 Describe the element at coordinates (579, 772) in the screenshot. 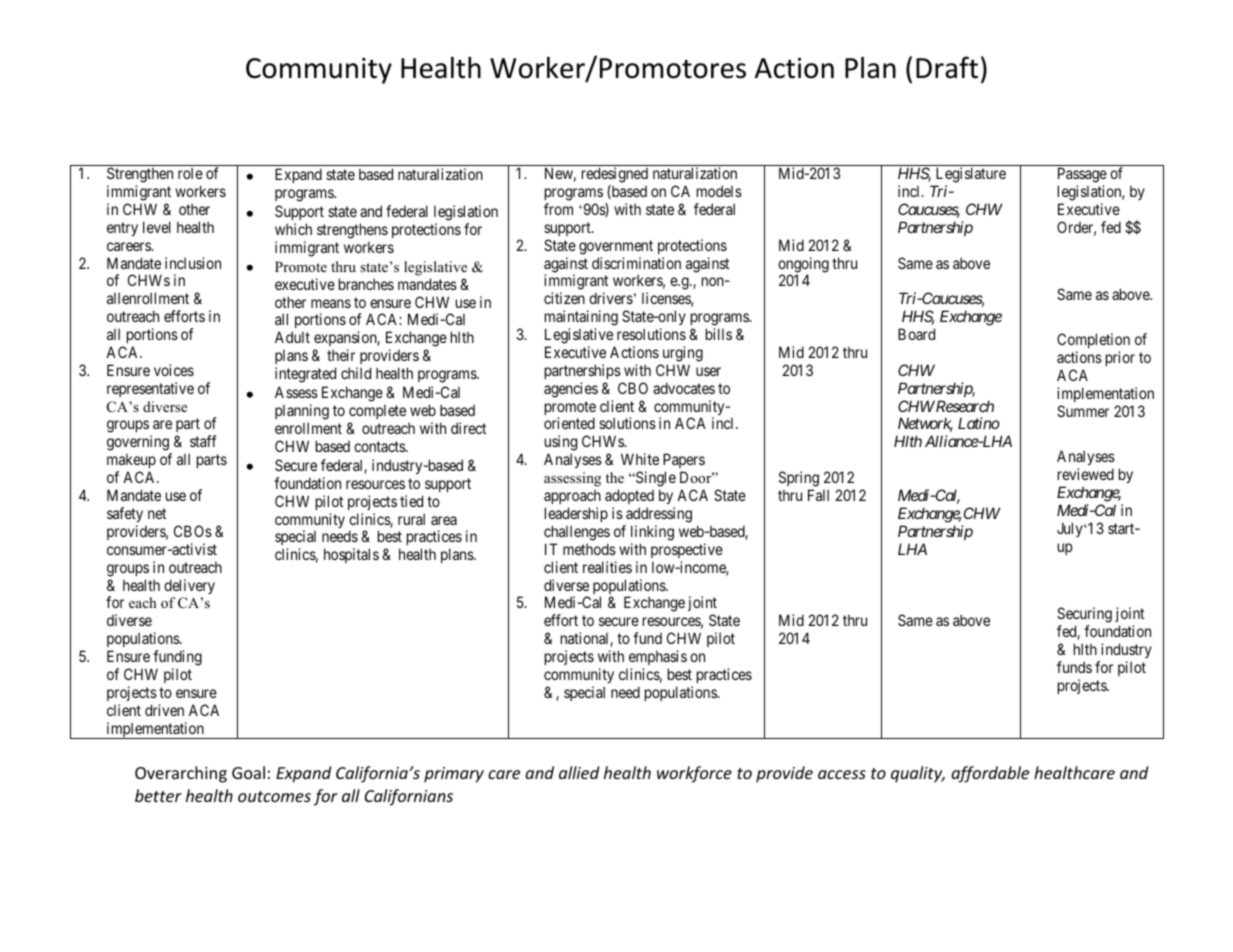

I see `allied` at that location.
